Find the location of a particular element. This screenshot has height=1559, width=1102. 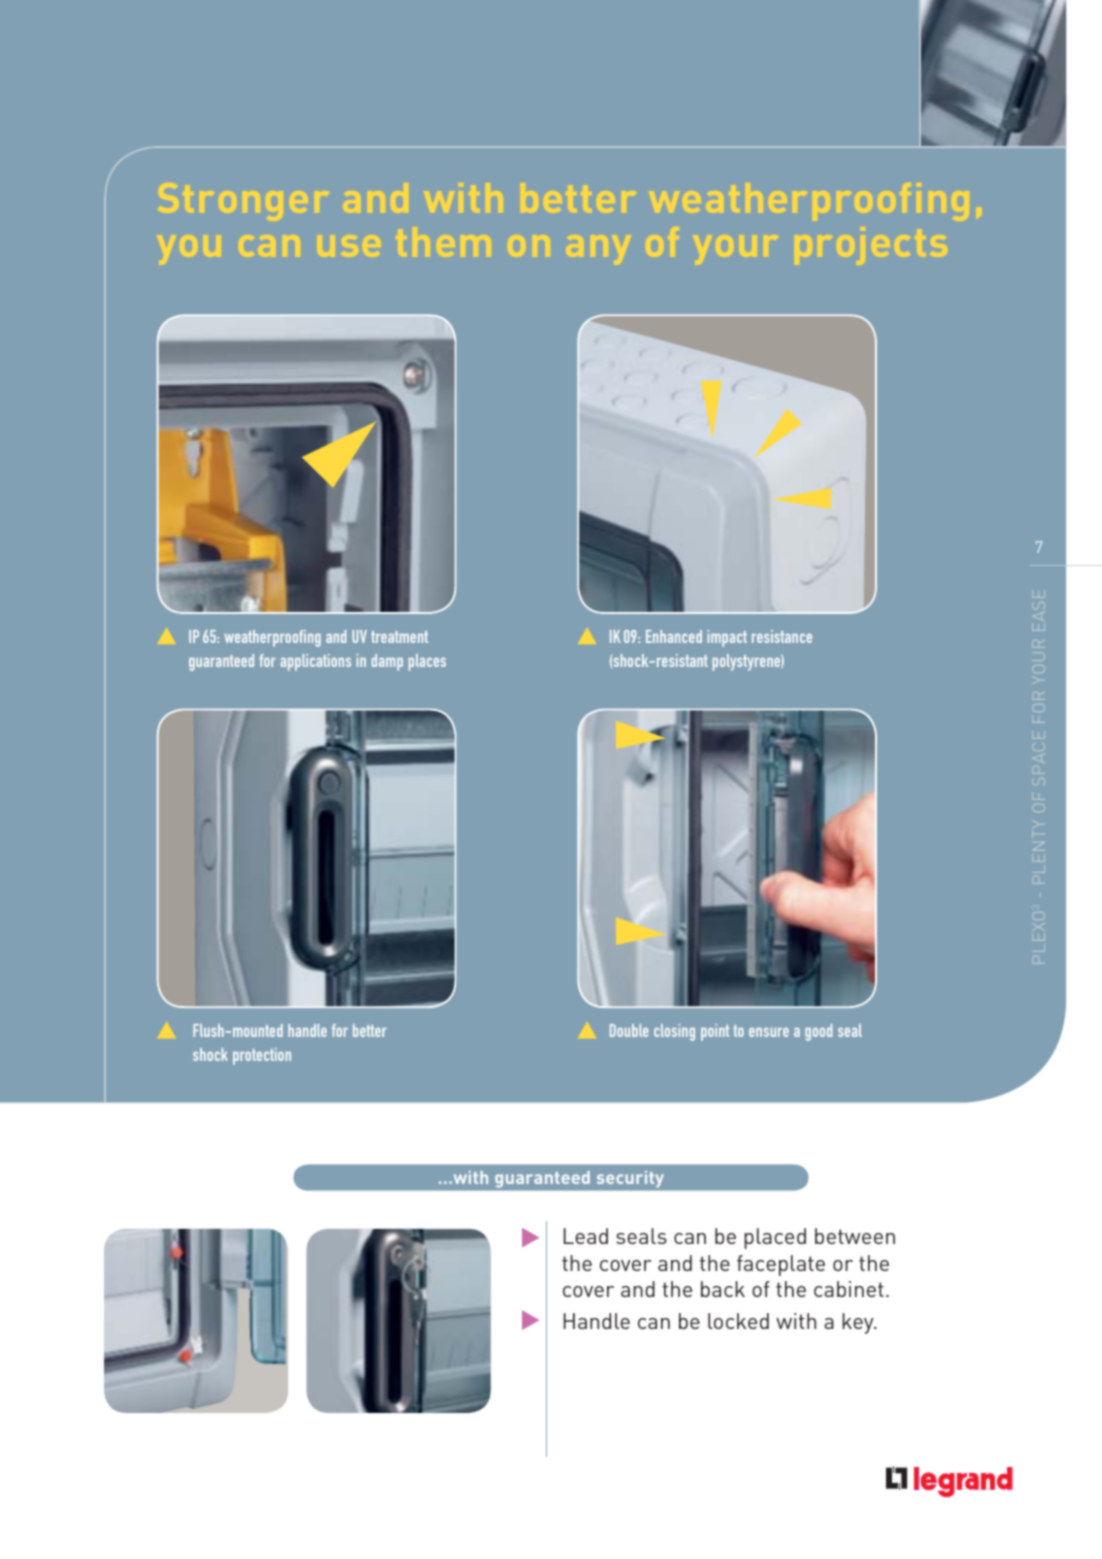

closing is located at coordinates (674, 1032).
